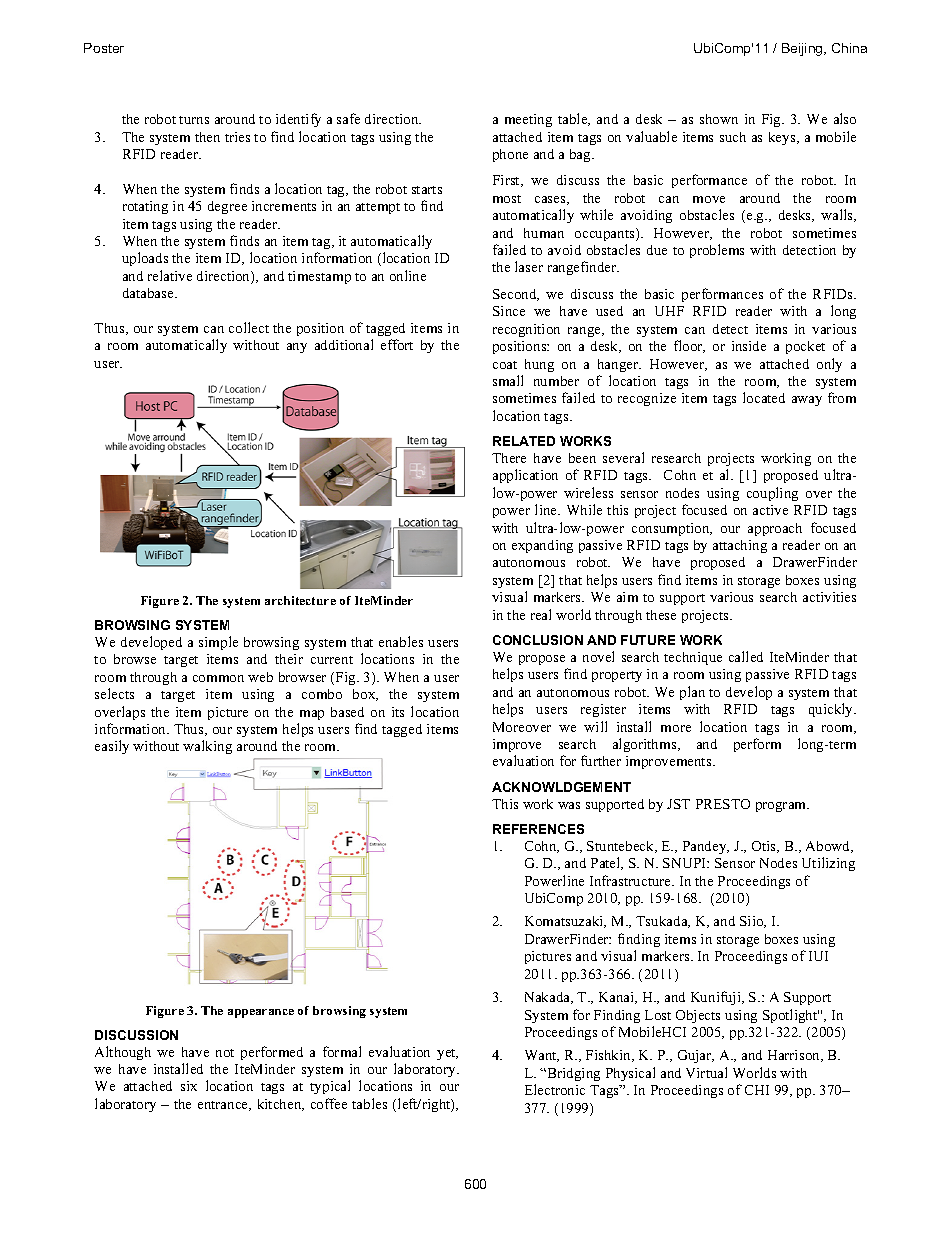 The height and width of the screenshot is (1233, 952). I want to click on meeting, so click(528, 120).
